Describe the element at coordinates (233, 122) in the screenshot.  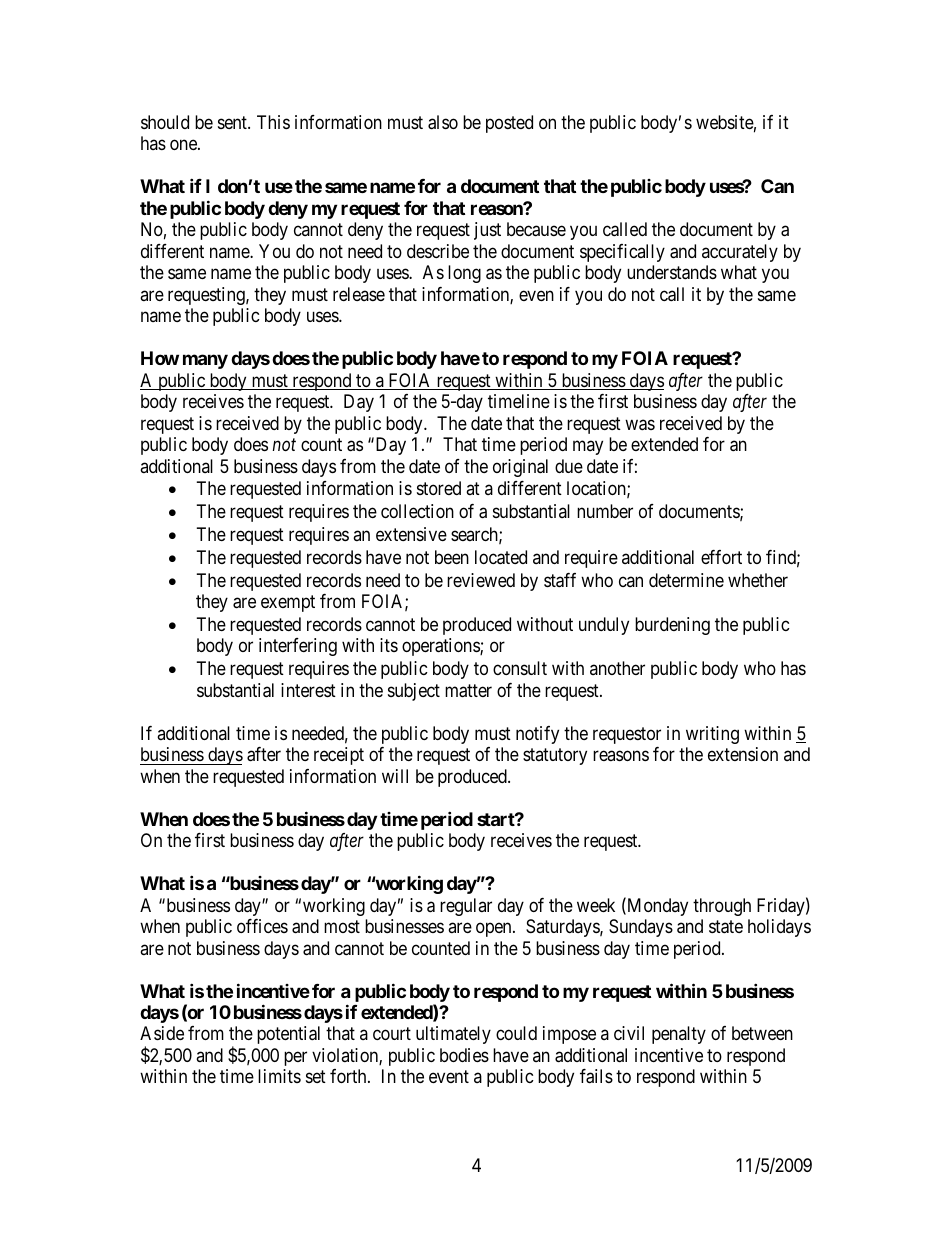
I see `sent` at that location.
